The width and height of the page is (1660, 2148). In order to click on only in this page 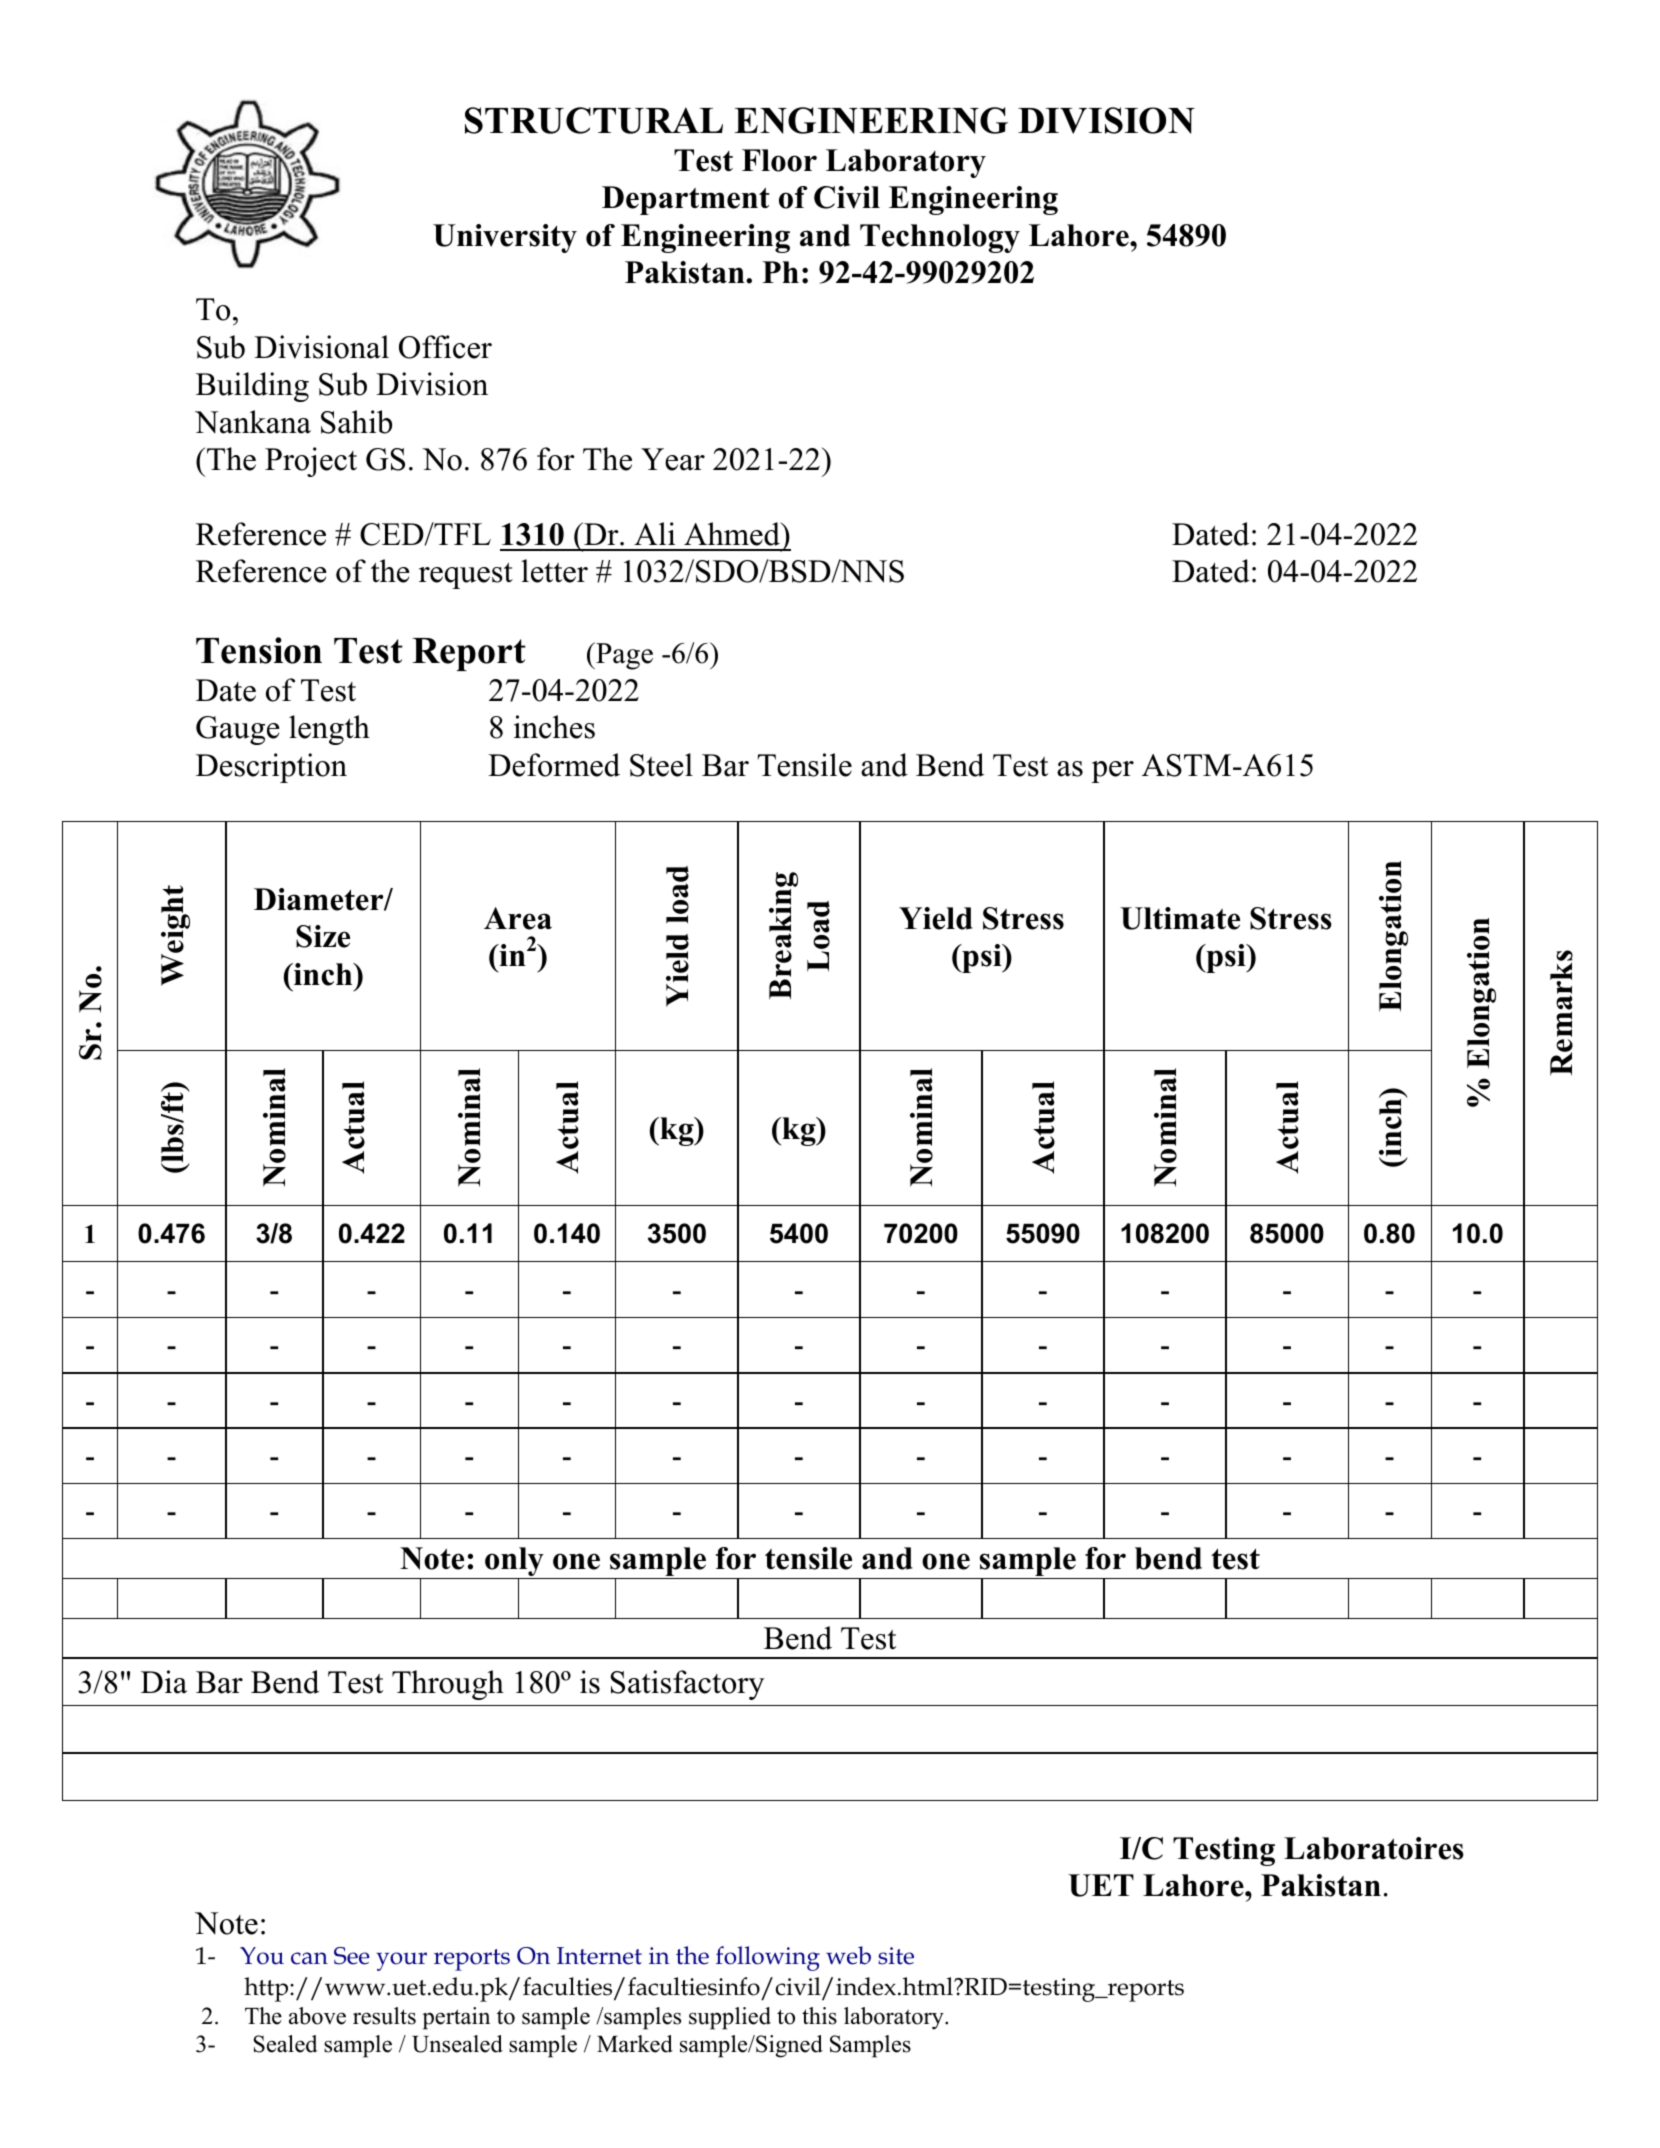, I will do `click(514, 1563)`.
